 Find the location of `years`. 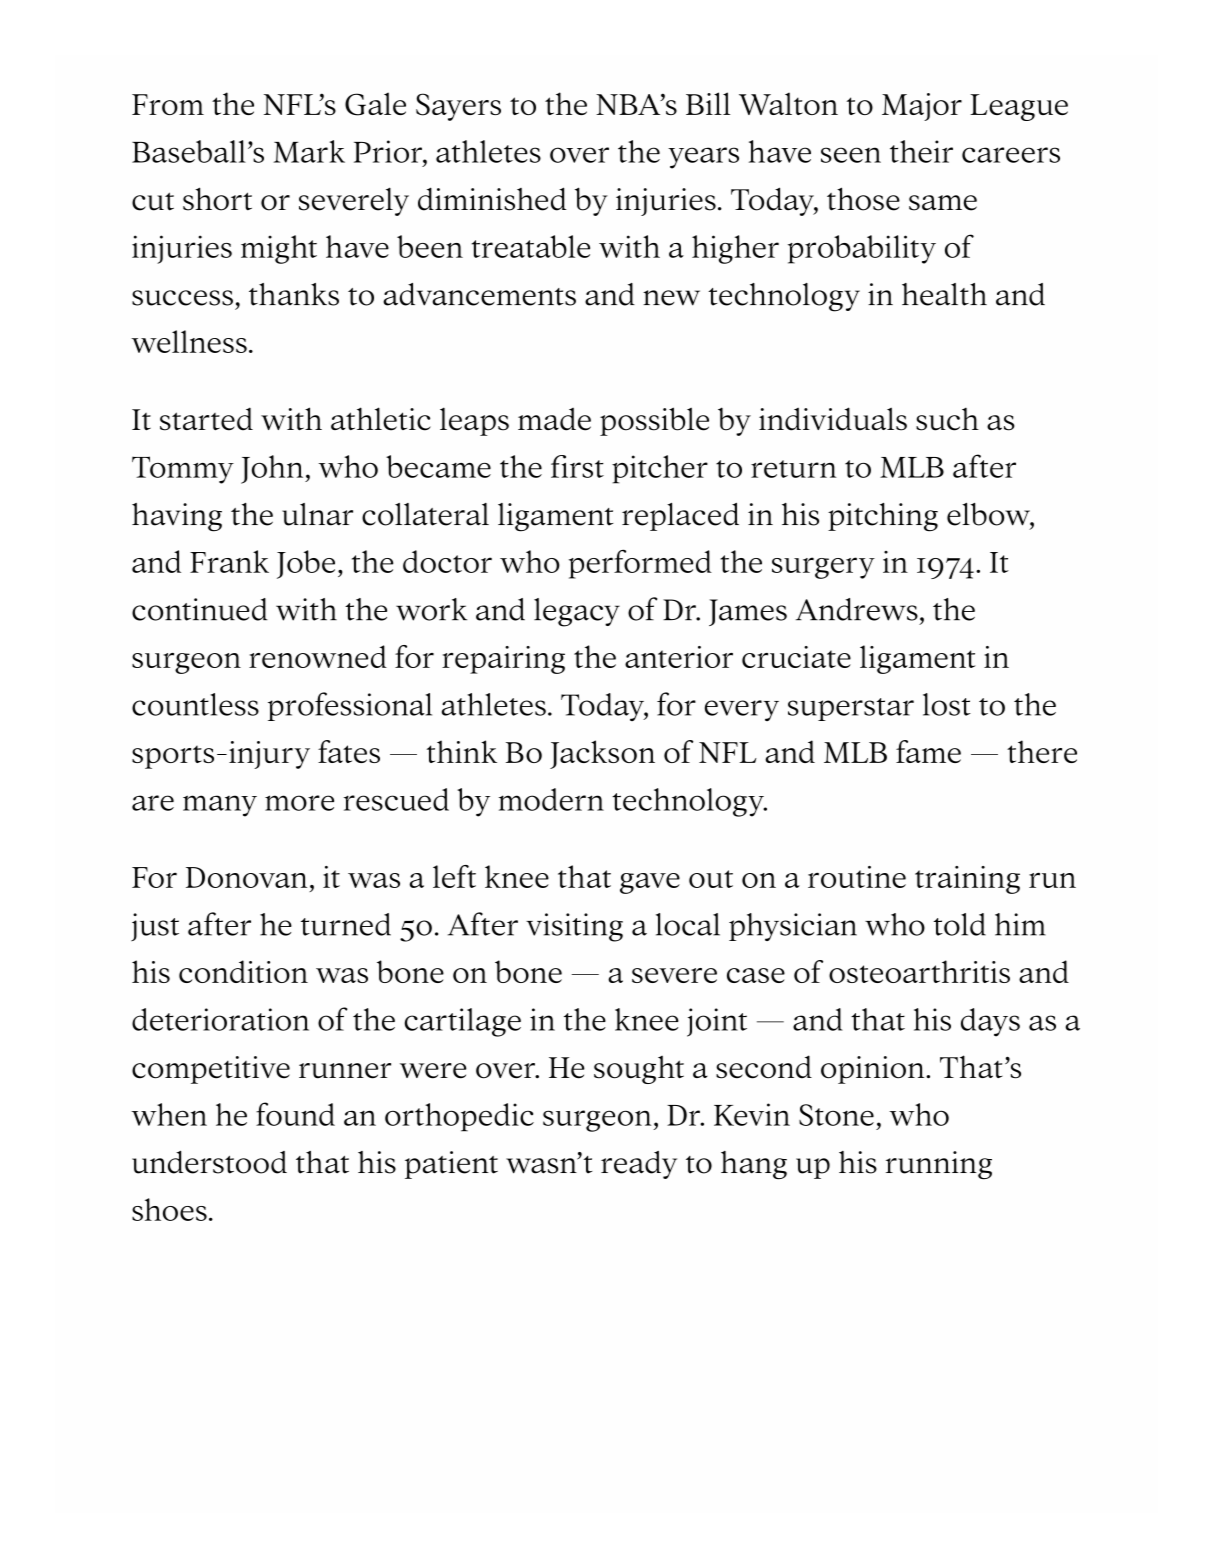

years is located at coordinates (703, 158).
